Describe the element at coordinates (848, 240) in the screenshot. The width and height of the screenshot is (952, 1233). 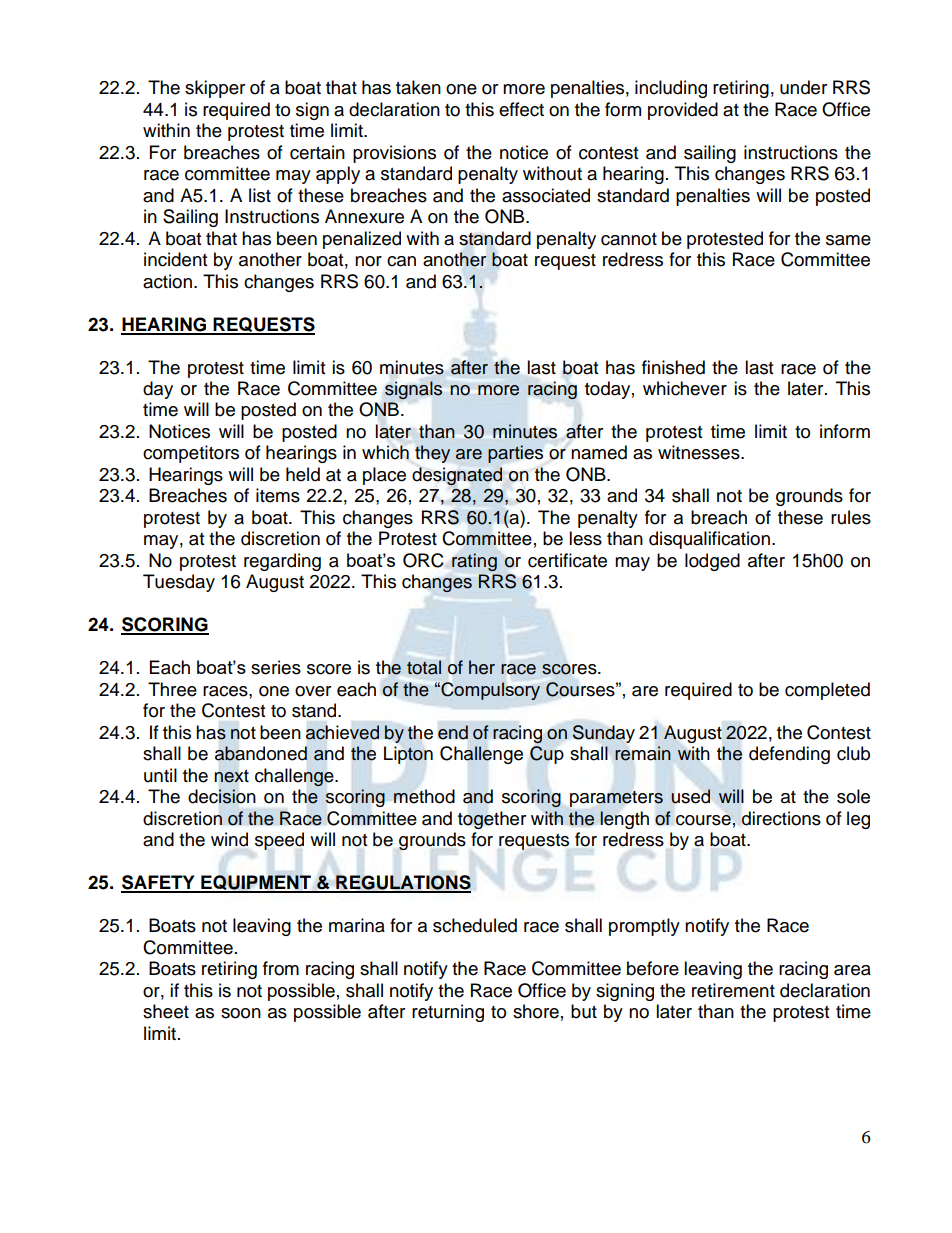
I see `same` at that location.
